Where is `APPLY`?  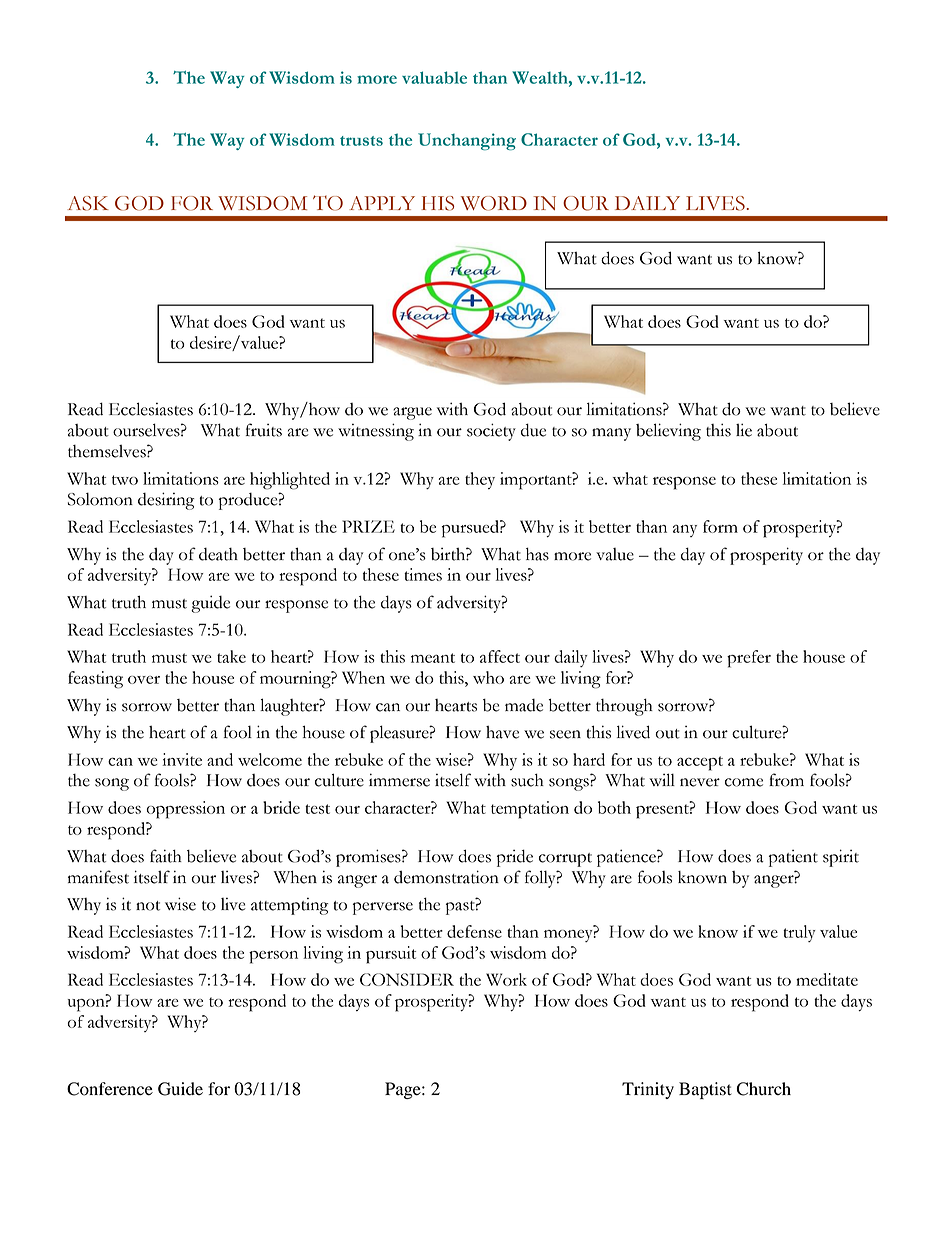
APPLY is located at coordinates (382, 203).
